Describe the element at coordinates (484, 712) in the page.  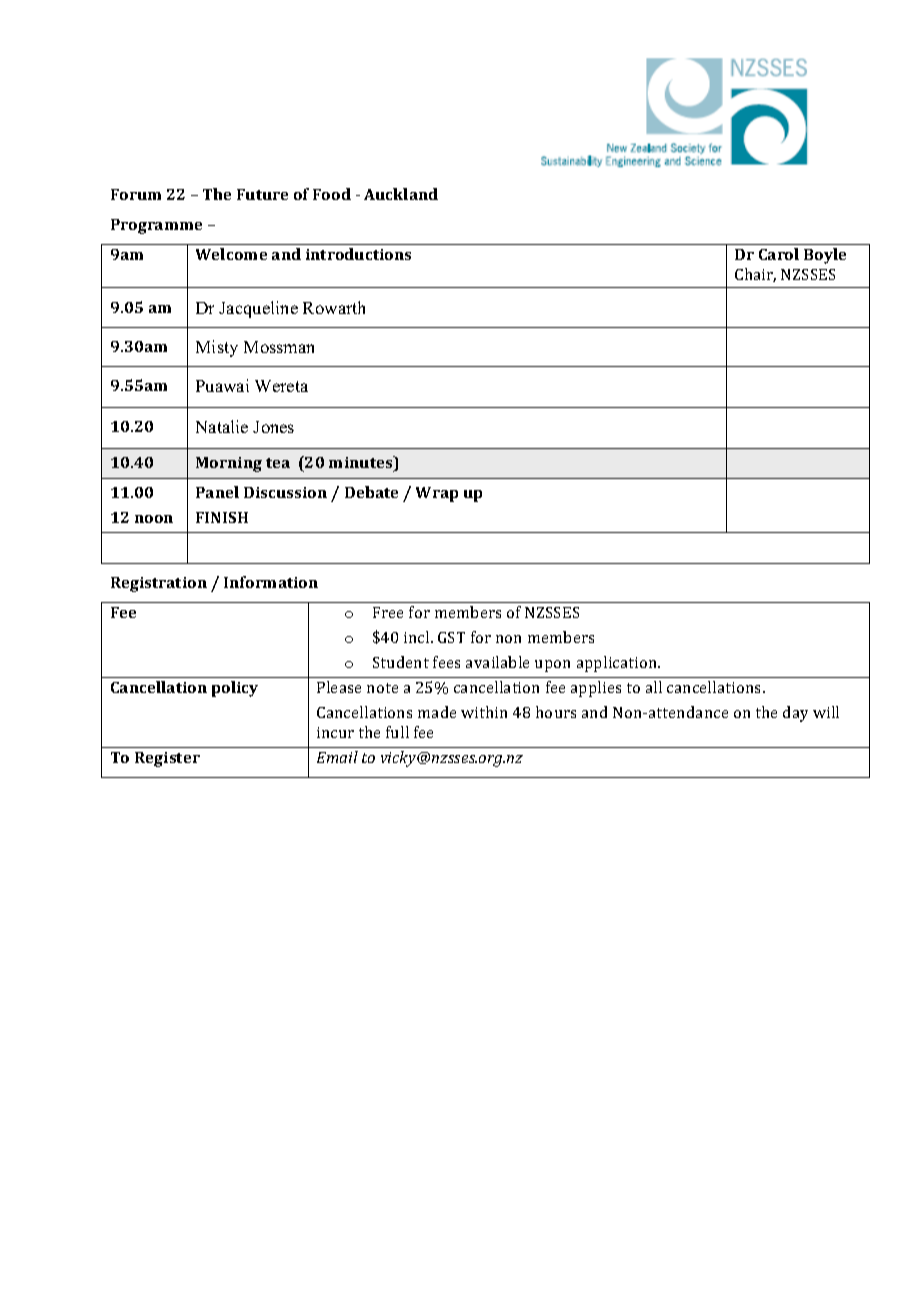
I see `within` at that location.
